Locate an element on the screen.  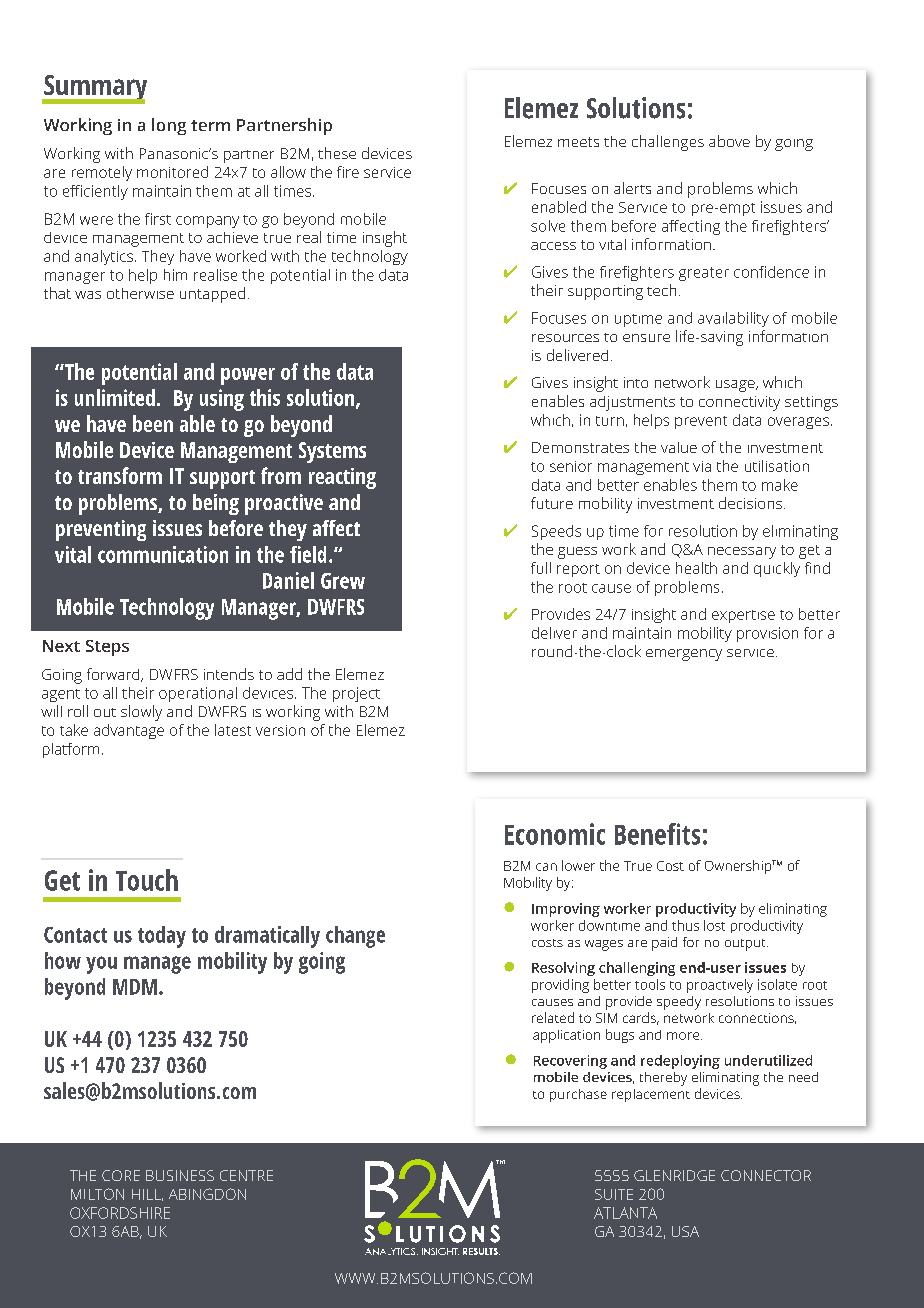
these is located at coordinates (337, 153).
